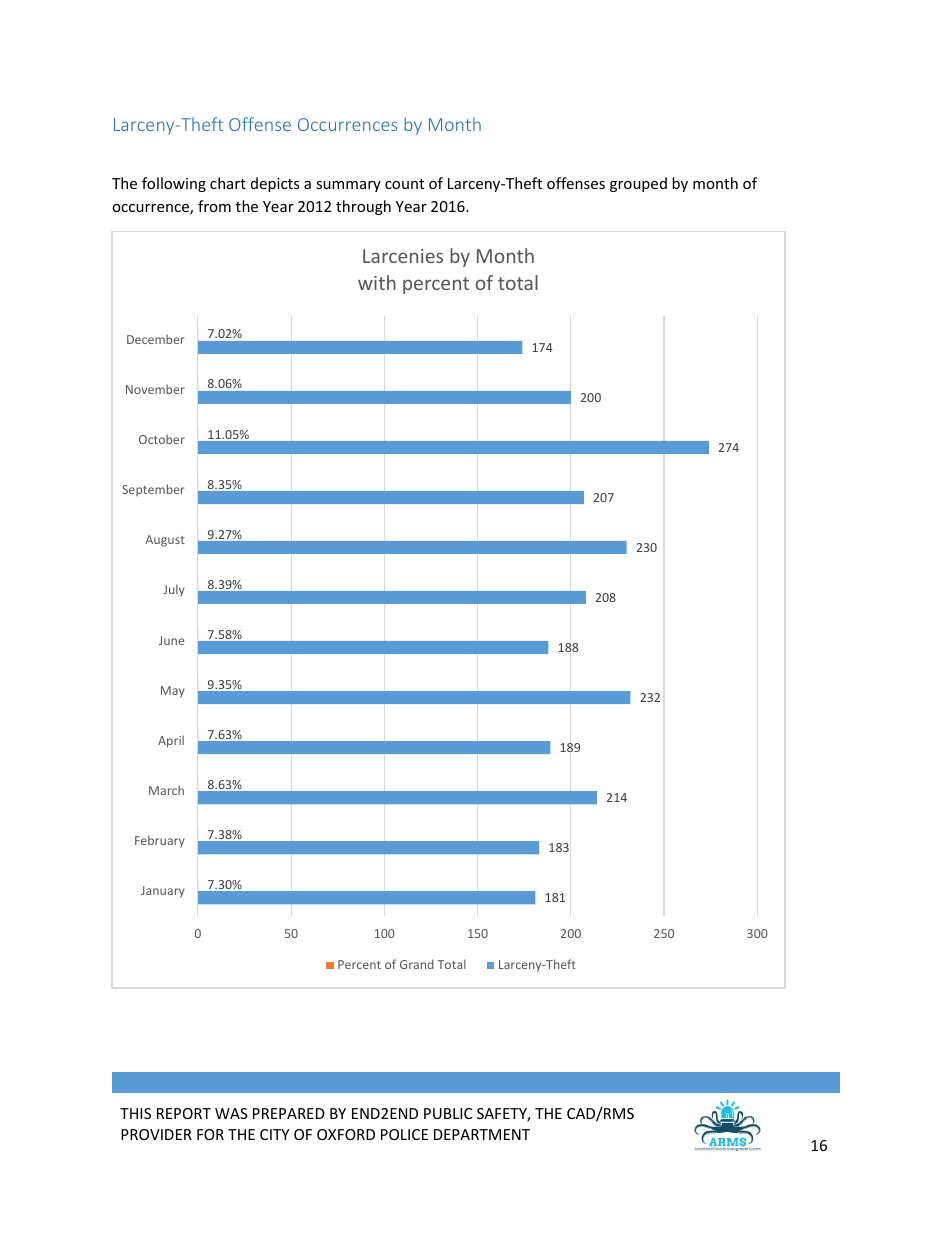 The image size is (952, 1233). What do you see at coordinates (363, 207) in the screenshot?
I see `through` at bounding box center [363, 207].
